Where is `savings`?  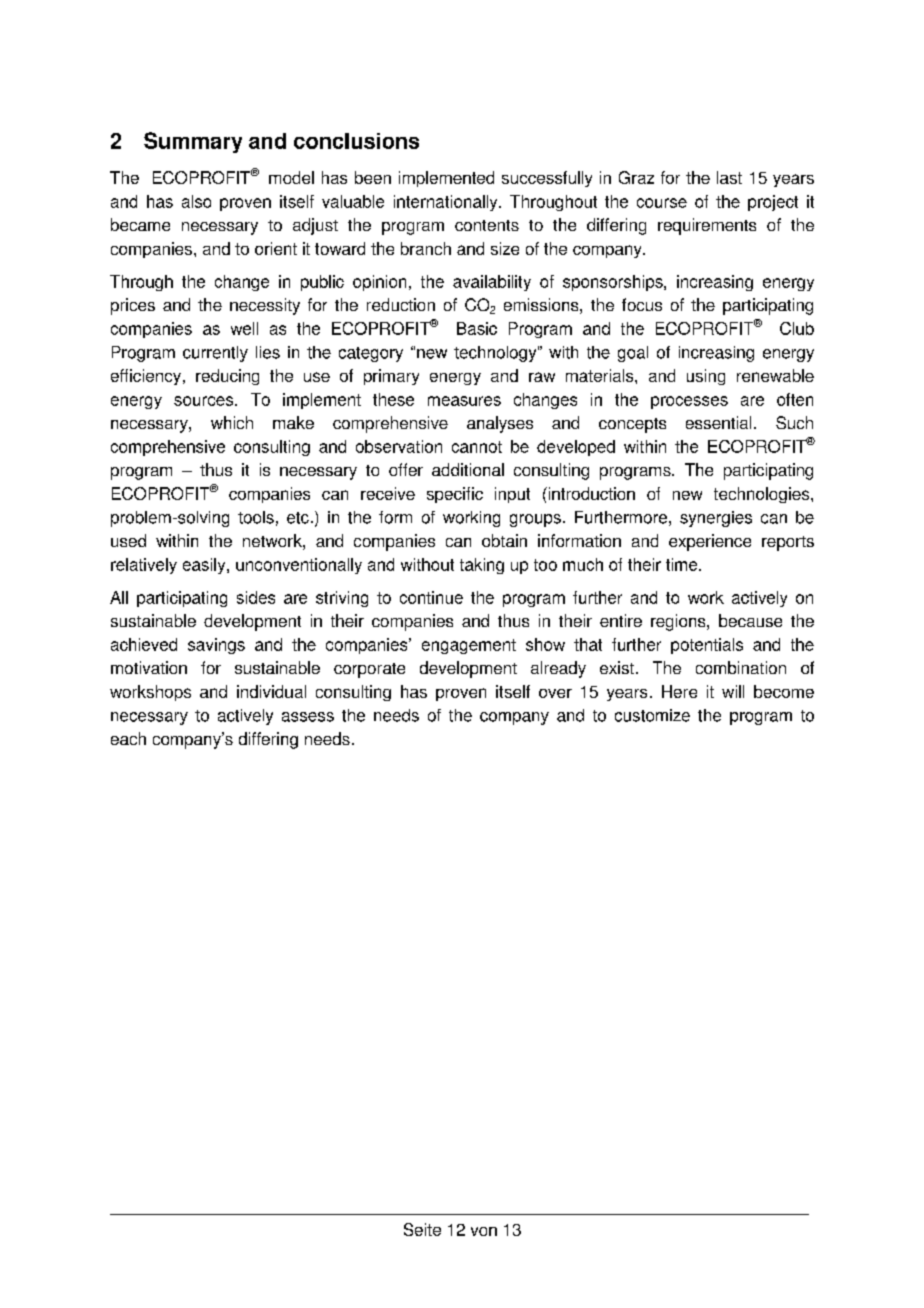
savings is located at coordinates (216, 646).
